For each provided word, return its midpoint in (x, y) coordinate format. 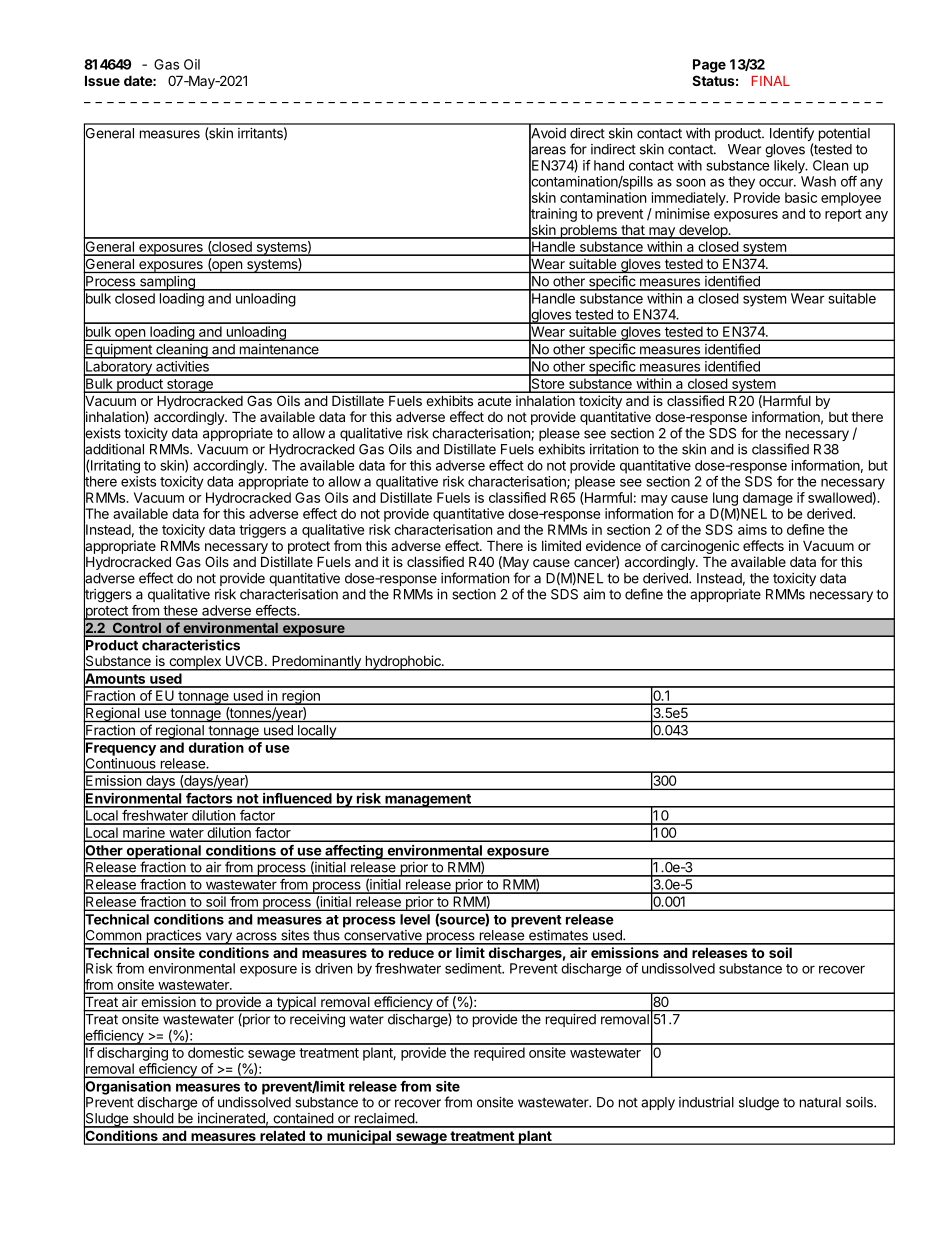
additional (114, 449)
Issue (102, 80)
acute (494, 401)
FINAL (771, 81)
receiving (317, 1020)
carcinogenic (700, 548)
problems (588, 231)
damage (768, 499)
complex (195, 663)
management (428, 801)
